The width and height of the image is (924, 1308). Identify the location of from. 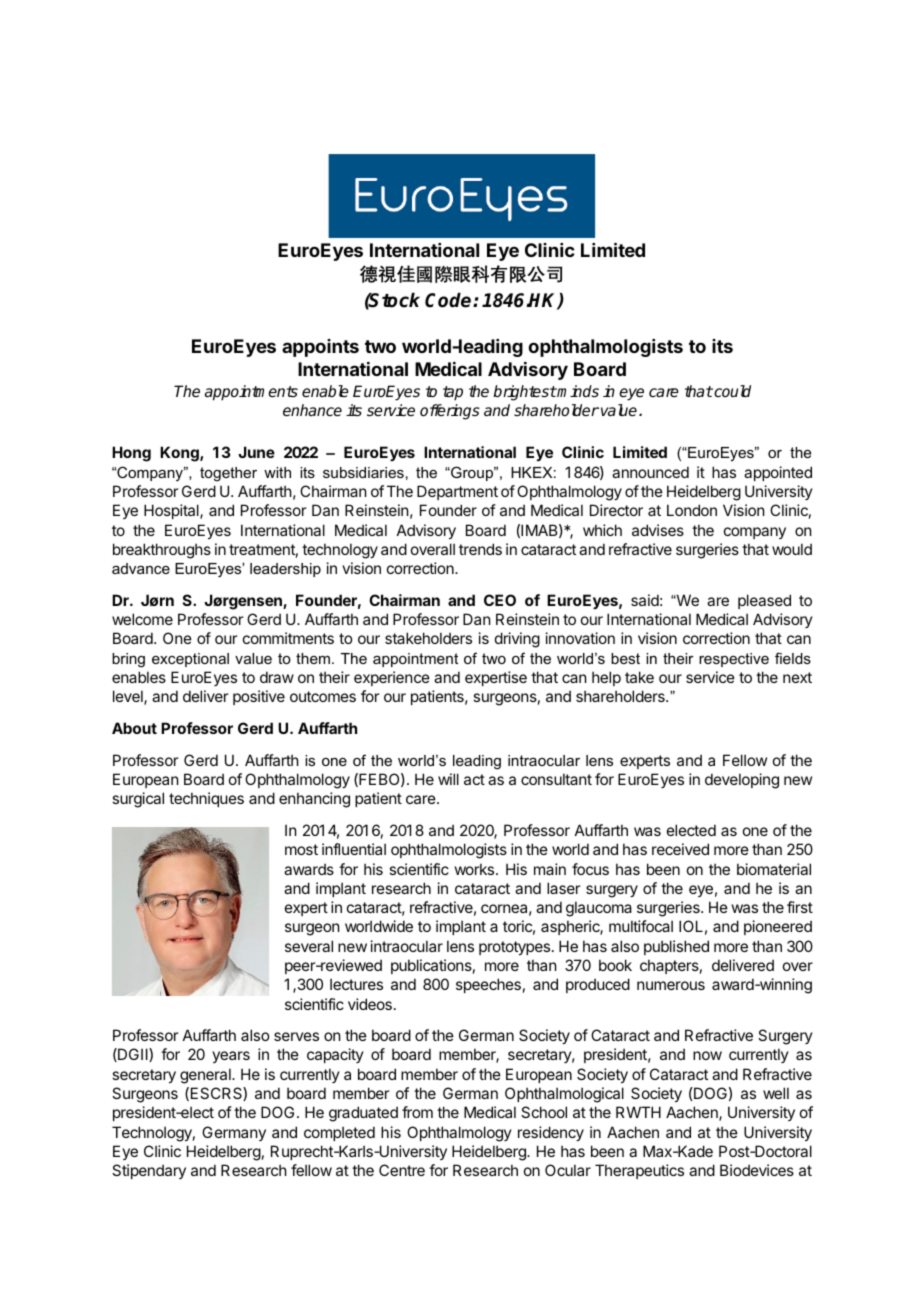
(417, 1112).
